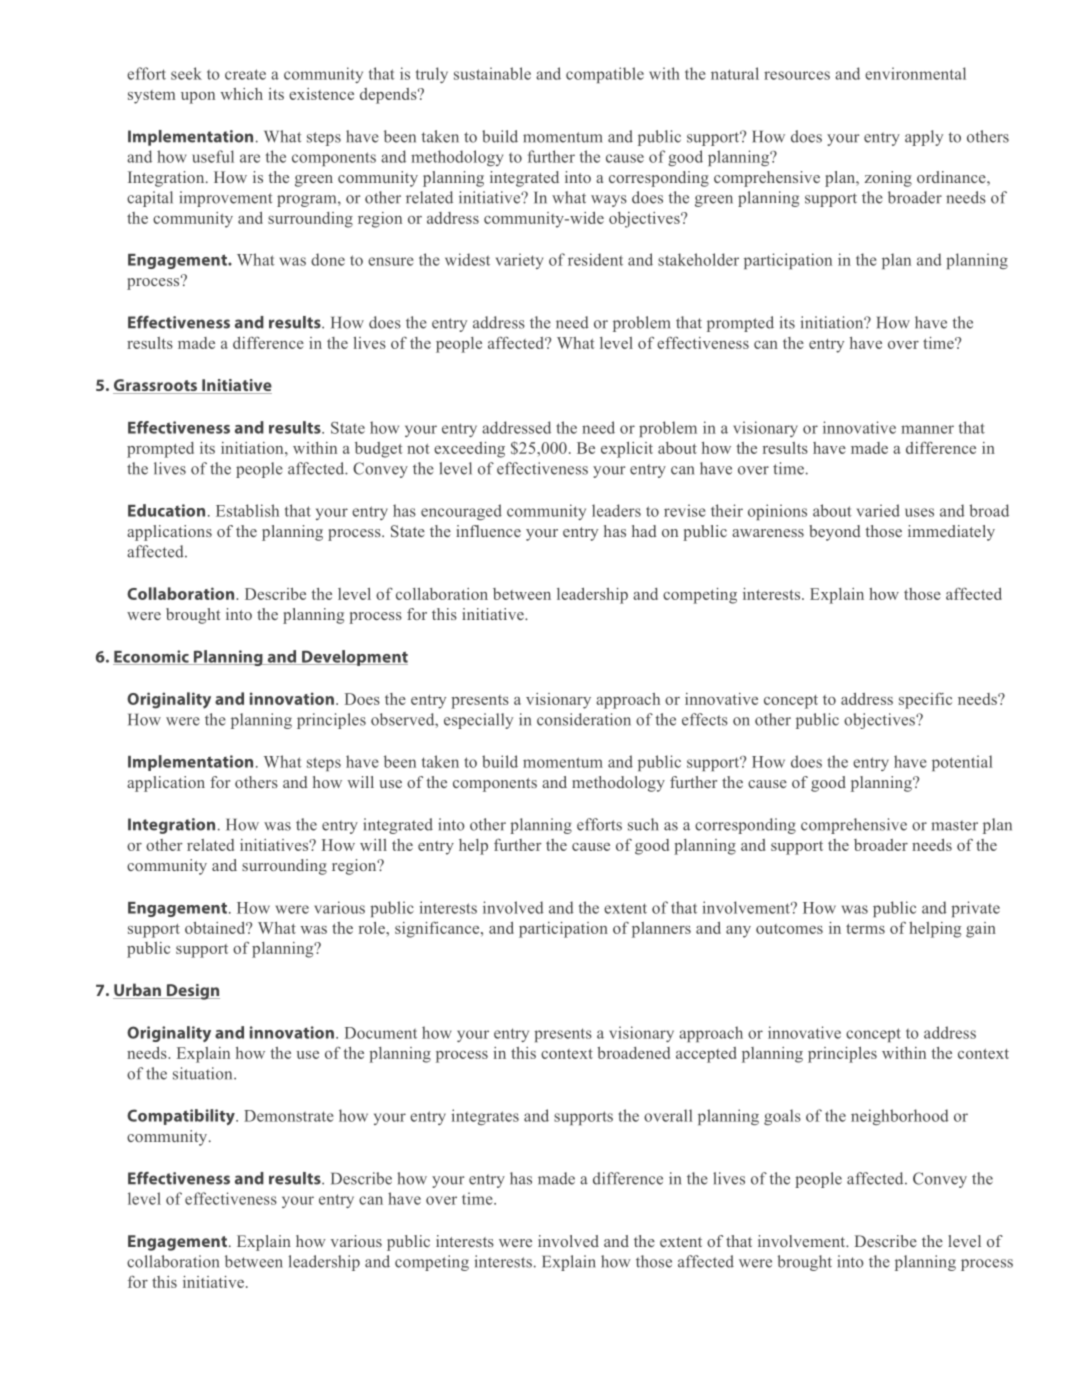 The width and height of the image is (1081, 1399). Describe the element at coordinates (156, 386) in the image. I see `Grassroots` at that location.
